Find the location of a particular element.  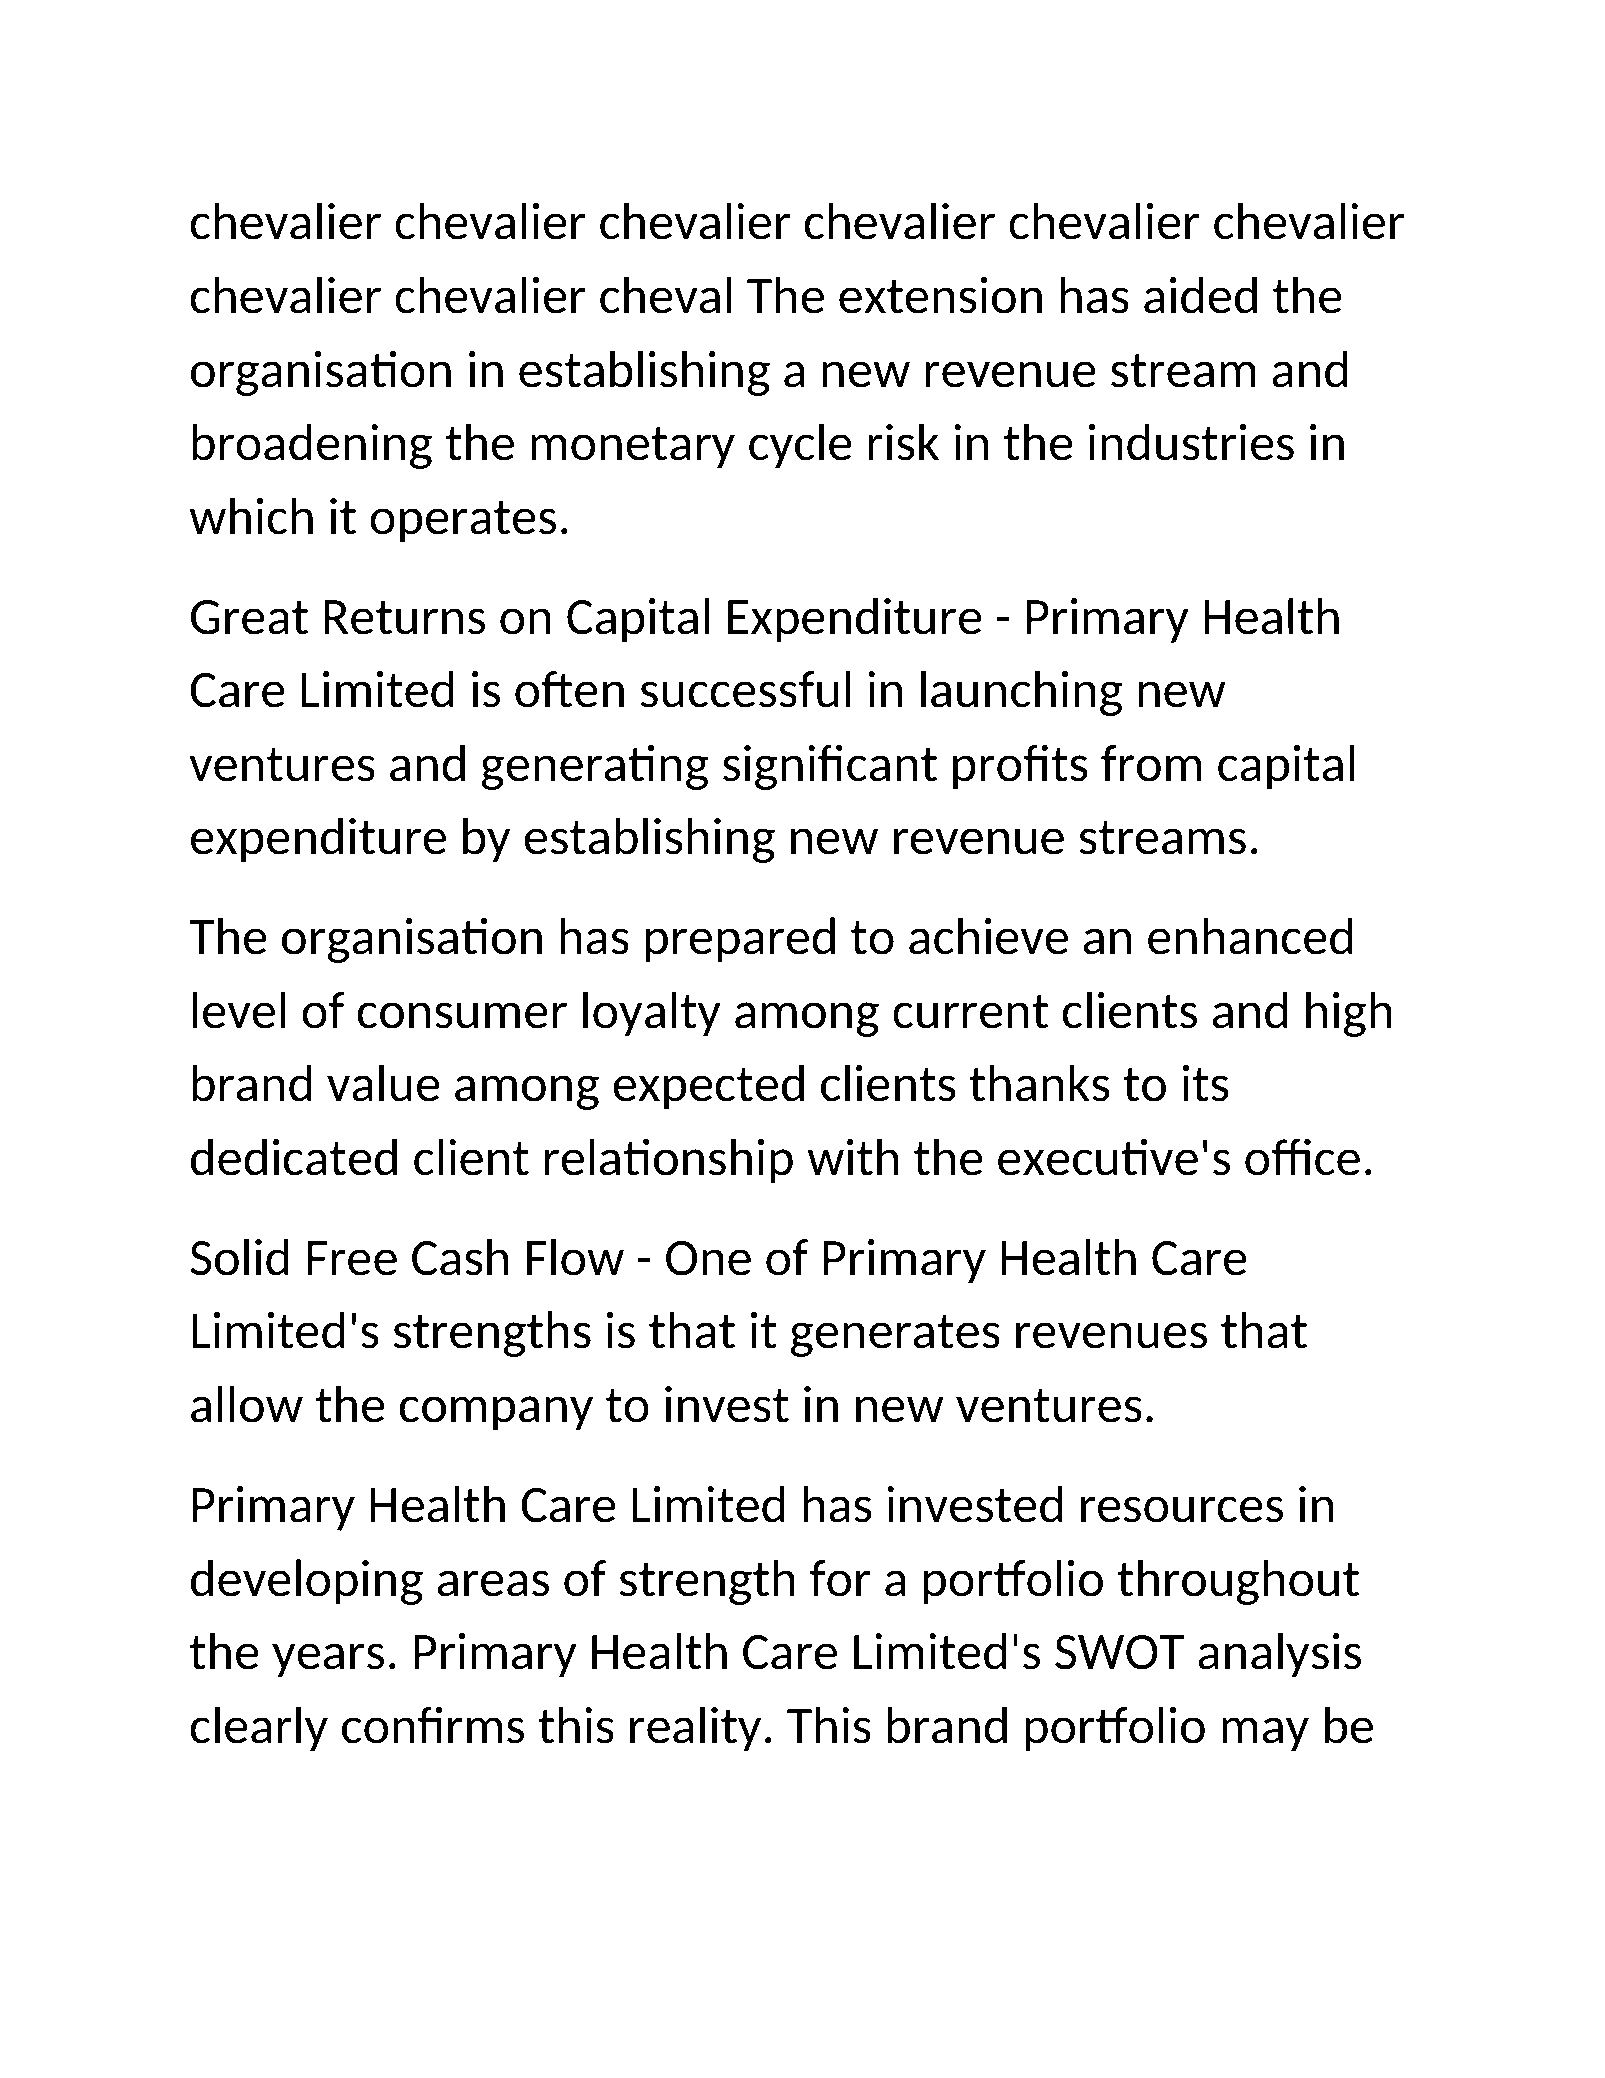

consumer is located at coordinates (462, 1015).
